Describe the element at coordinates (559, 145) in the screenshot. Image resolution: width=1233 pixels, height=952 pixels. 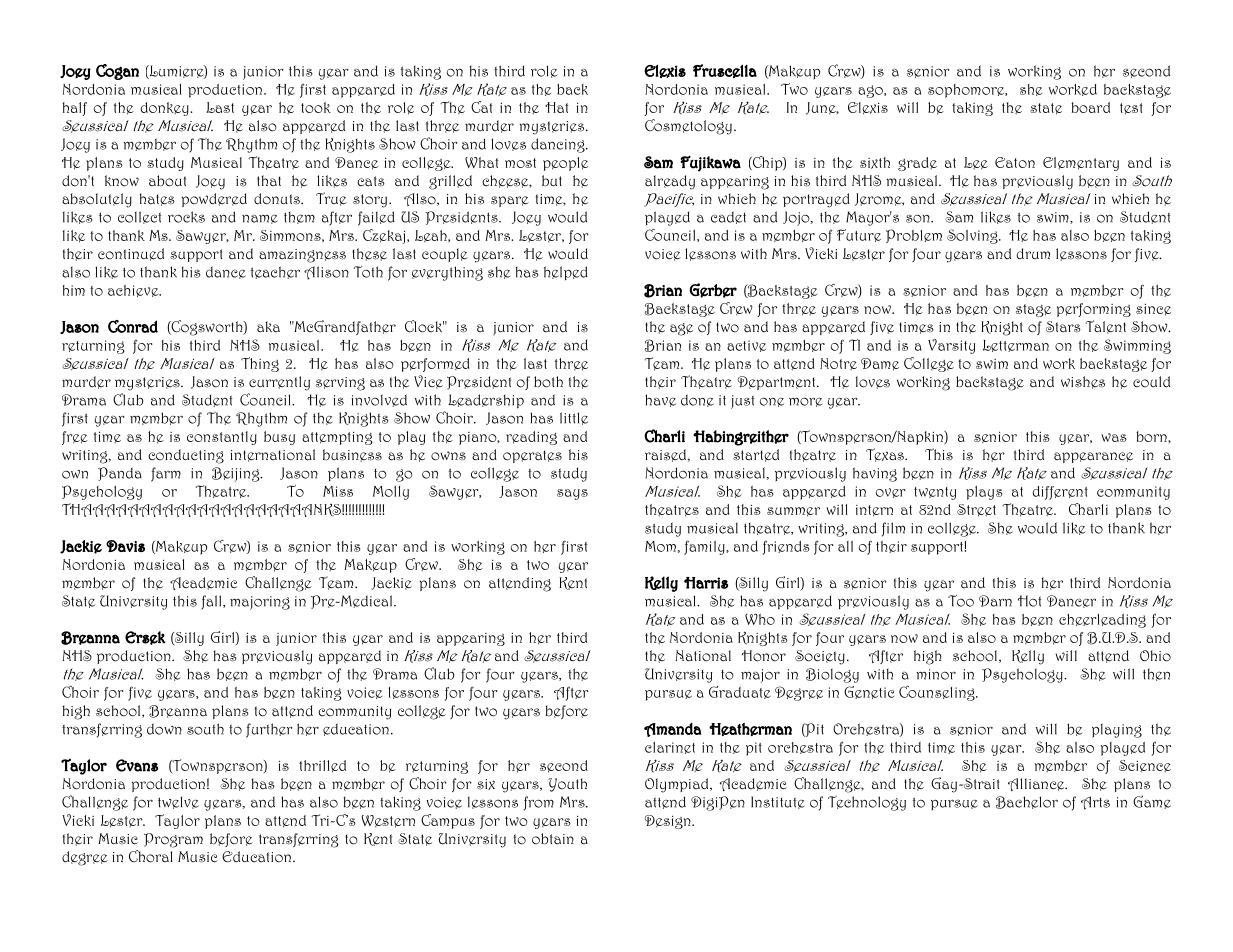
I see `dancing` at that location.
